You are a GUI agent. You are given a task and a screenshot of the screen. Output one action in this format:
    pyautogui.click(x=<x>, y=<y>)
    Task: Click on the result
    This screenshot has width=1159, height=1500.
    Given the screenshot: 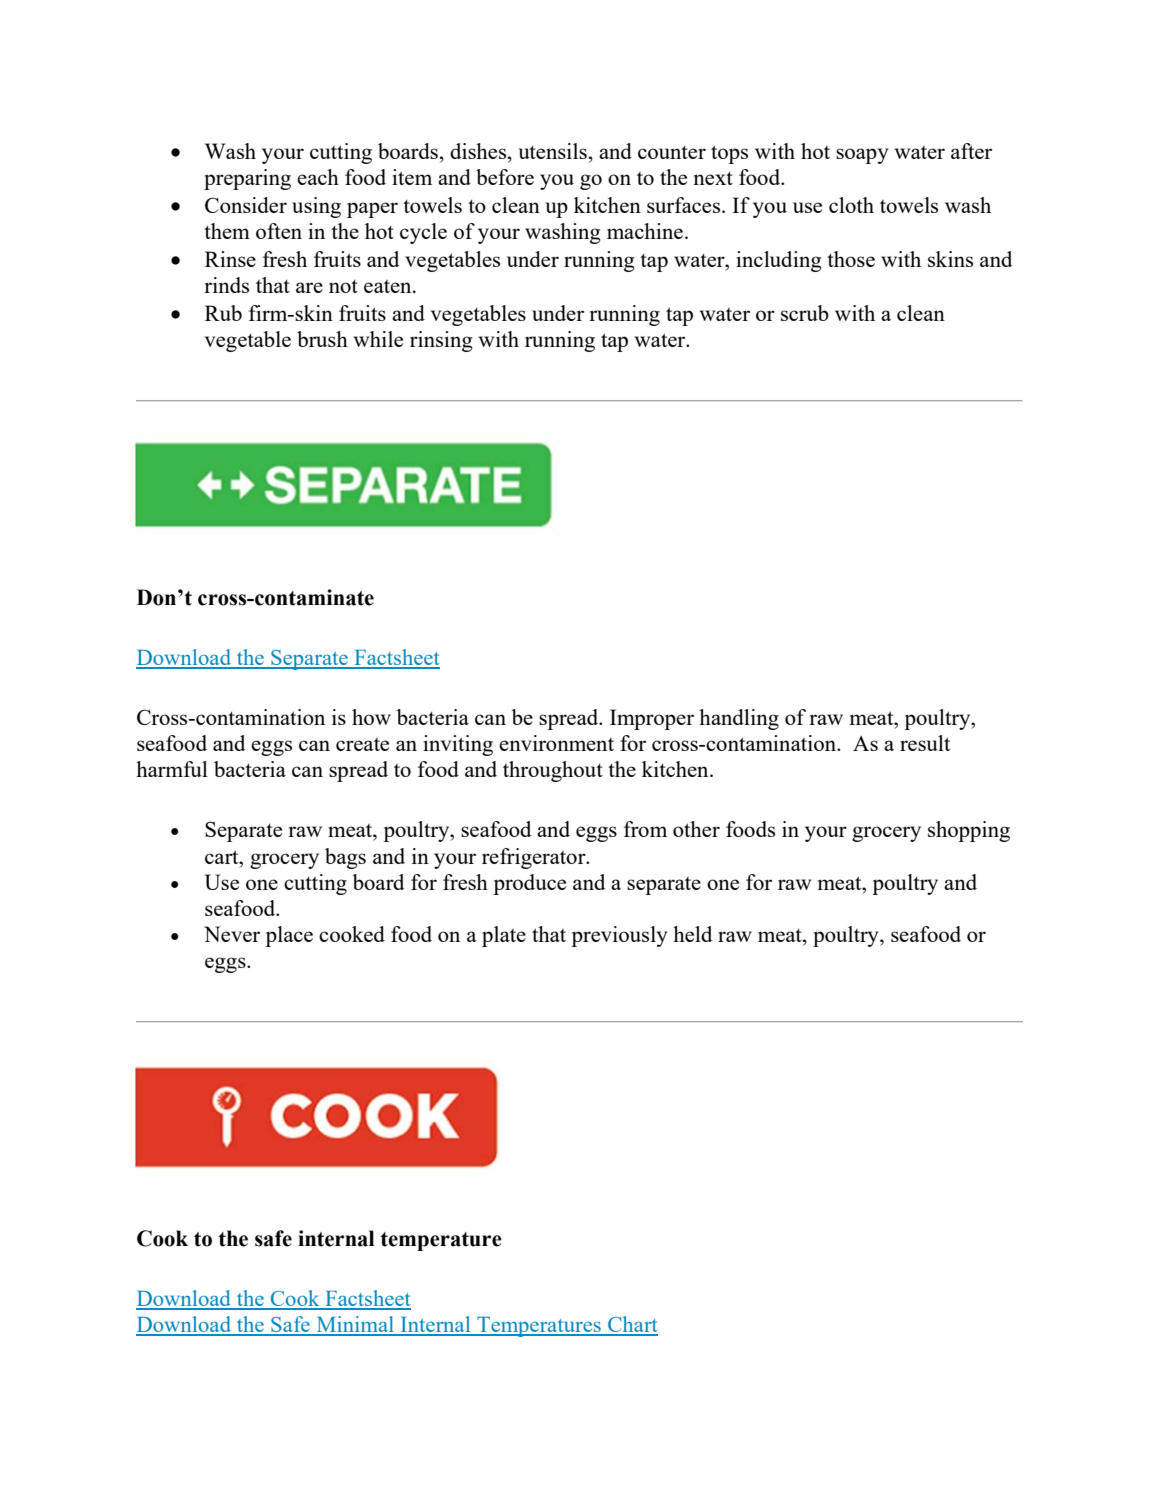 What is the action you would take?
    pyautogui.click(x=925, y=743)
